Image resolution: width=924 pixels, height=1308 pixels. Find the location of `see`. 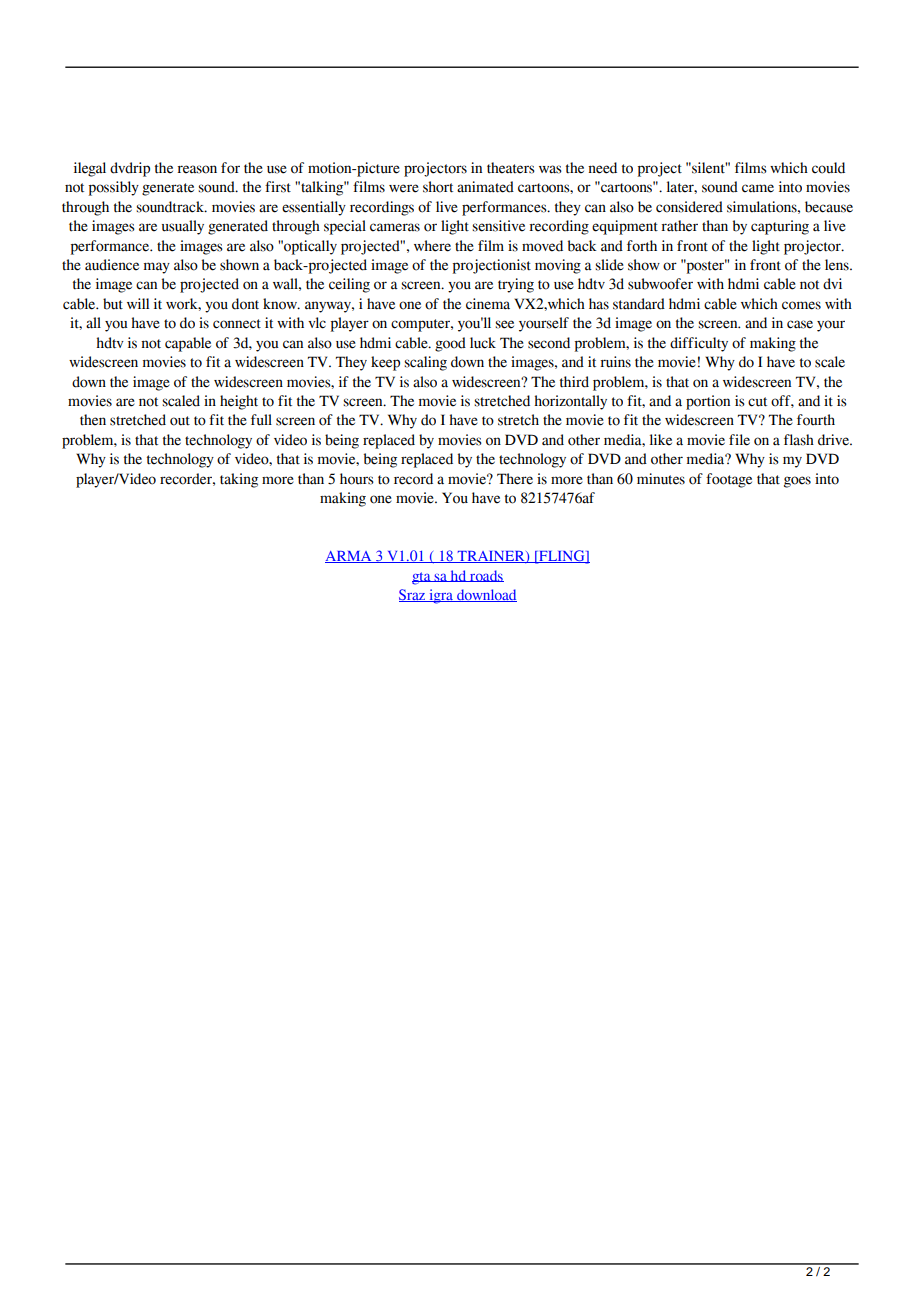

see is located at coordinates (504, 324).
